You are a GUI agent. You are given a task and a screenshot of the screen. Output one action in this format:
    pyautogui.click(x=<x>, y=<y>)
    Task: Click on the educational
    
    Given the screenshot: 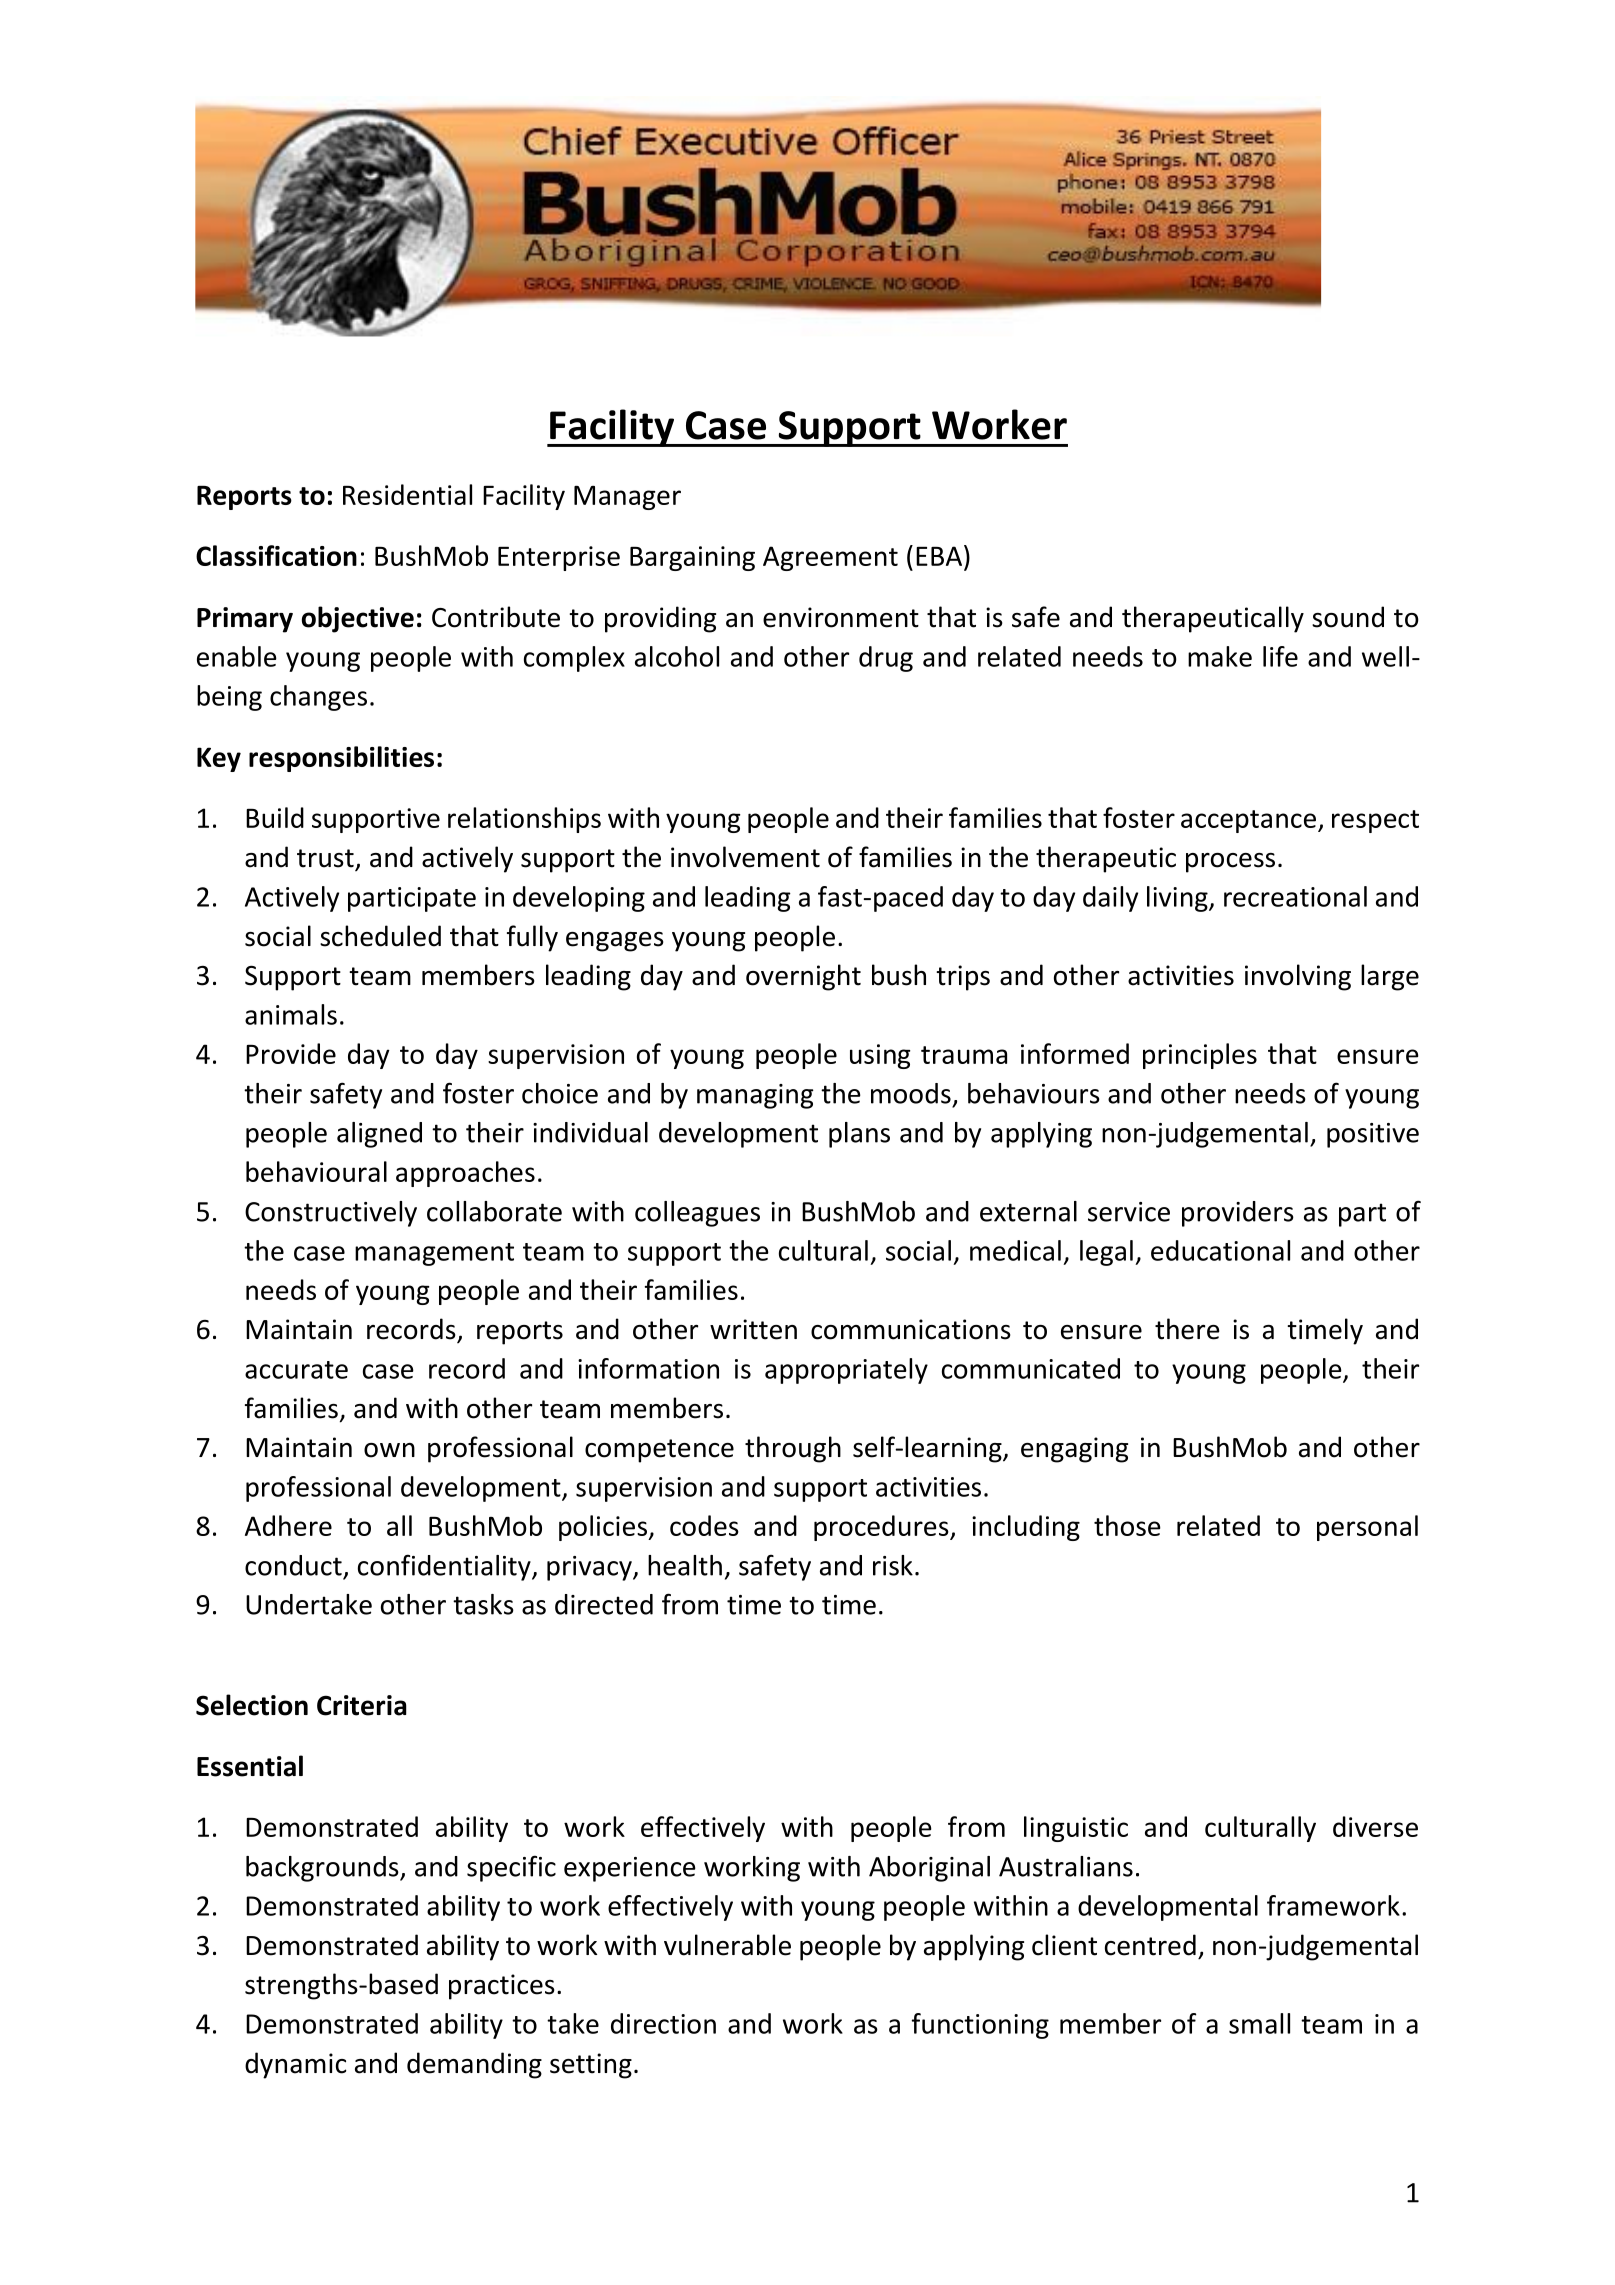 What is the action you would take?
    pyautogui.click(x=1220, y=1250)
